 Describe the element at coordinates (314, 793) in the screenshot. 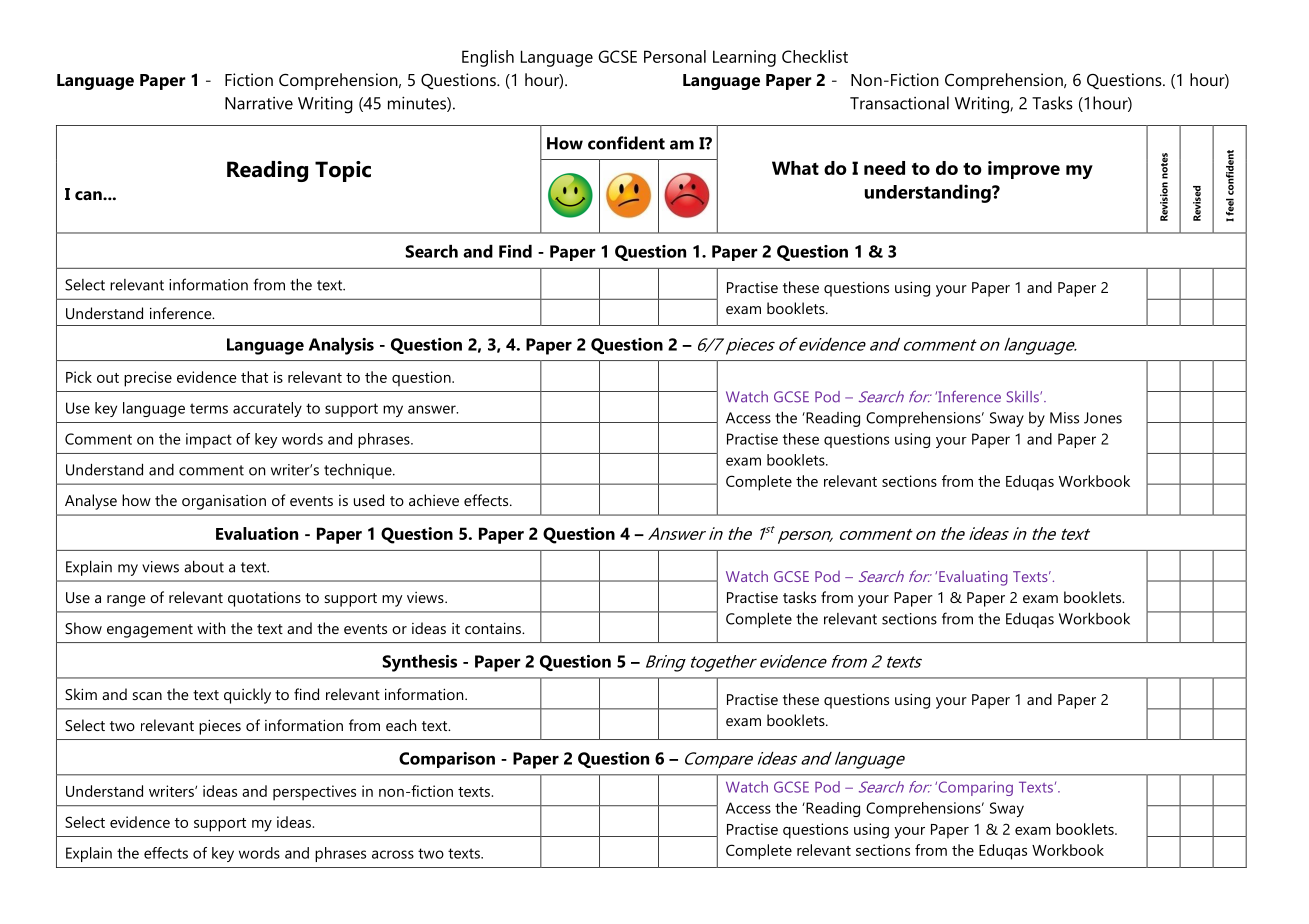

I see `perspectives` at that location.
